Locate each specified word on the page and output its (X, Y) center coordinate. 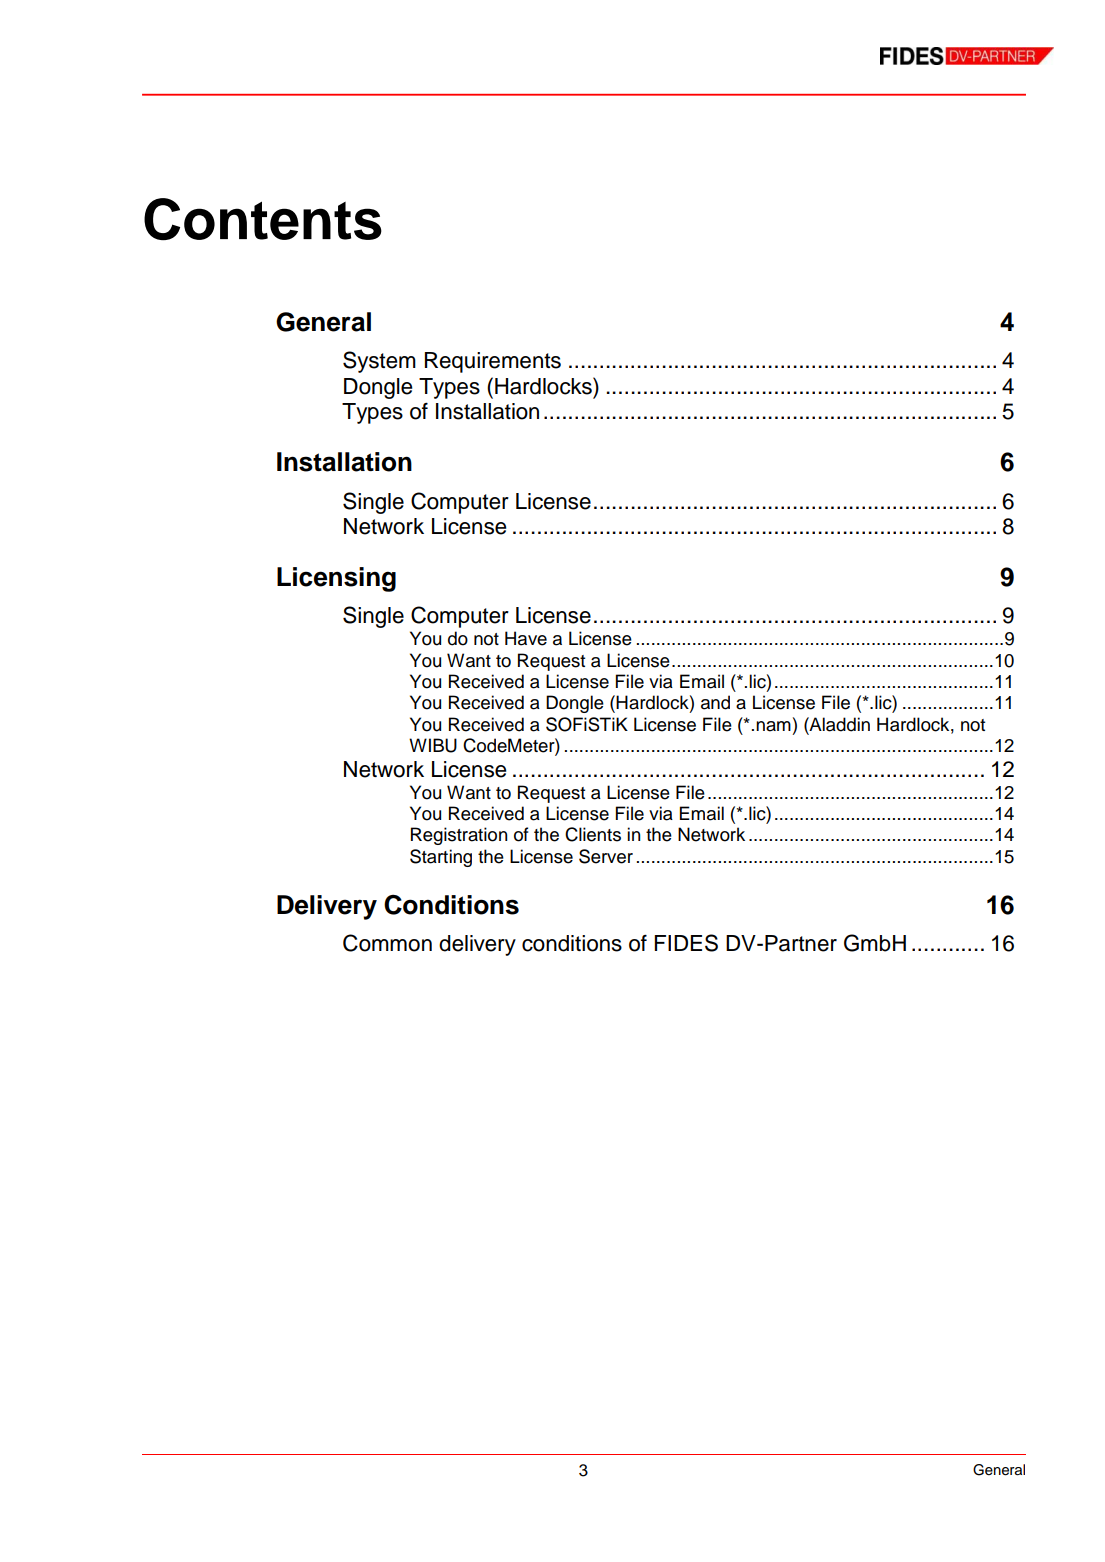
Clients (593, 834)
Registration (459, 836)
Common (387, 943)
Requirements (493, 362)
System (379, 362)
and (715, 702)
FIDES (686, 943)
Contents (263, 219)
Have (526, 638)
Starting (441, 858)
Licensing (336, 579)
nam (773, 726)
